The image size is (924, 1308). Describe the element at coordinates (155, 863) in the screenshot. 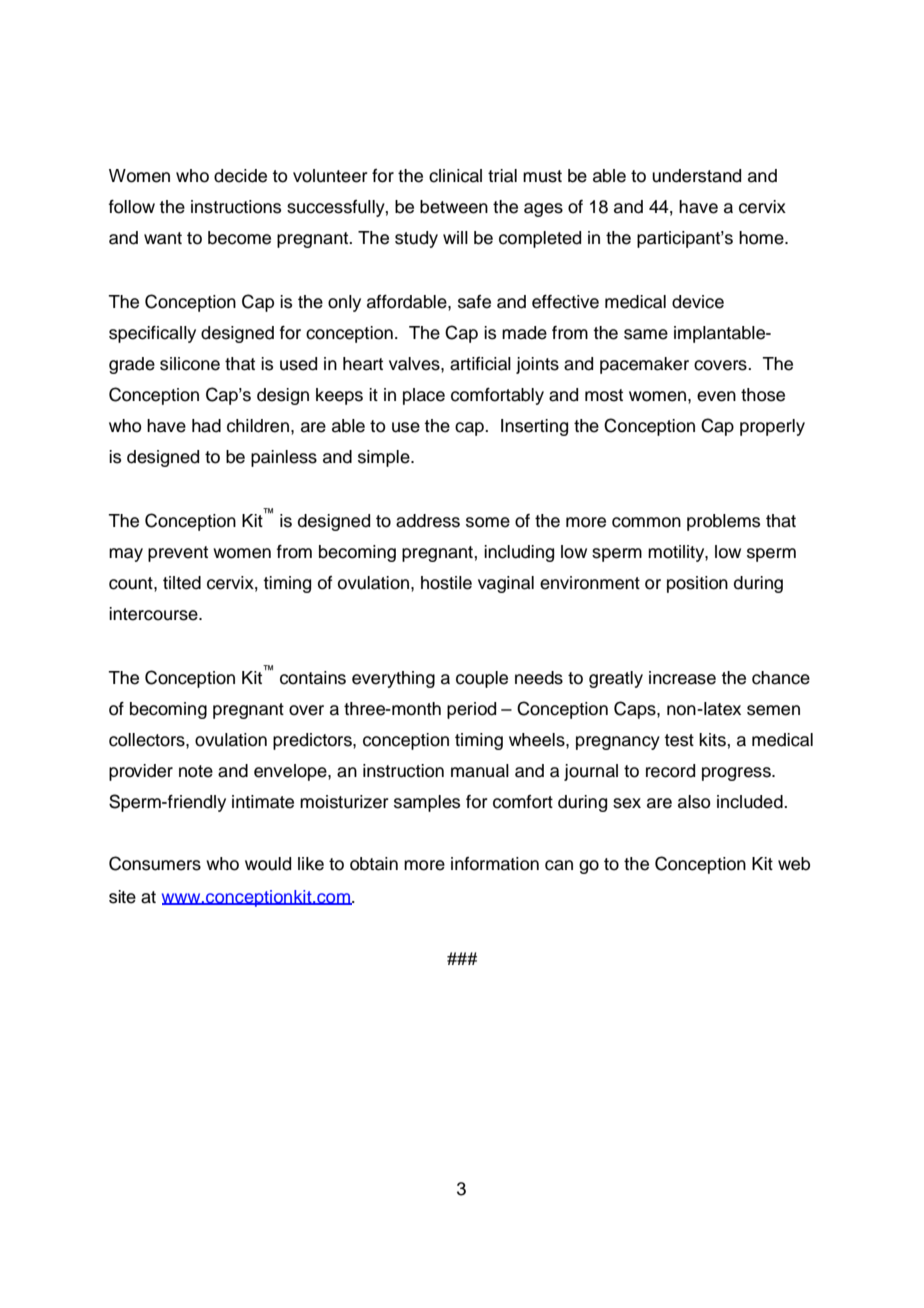

I see `Consumers` at that location.
